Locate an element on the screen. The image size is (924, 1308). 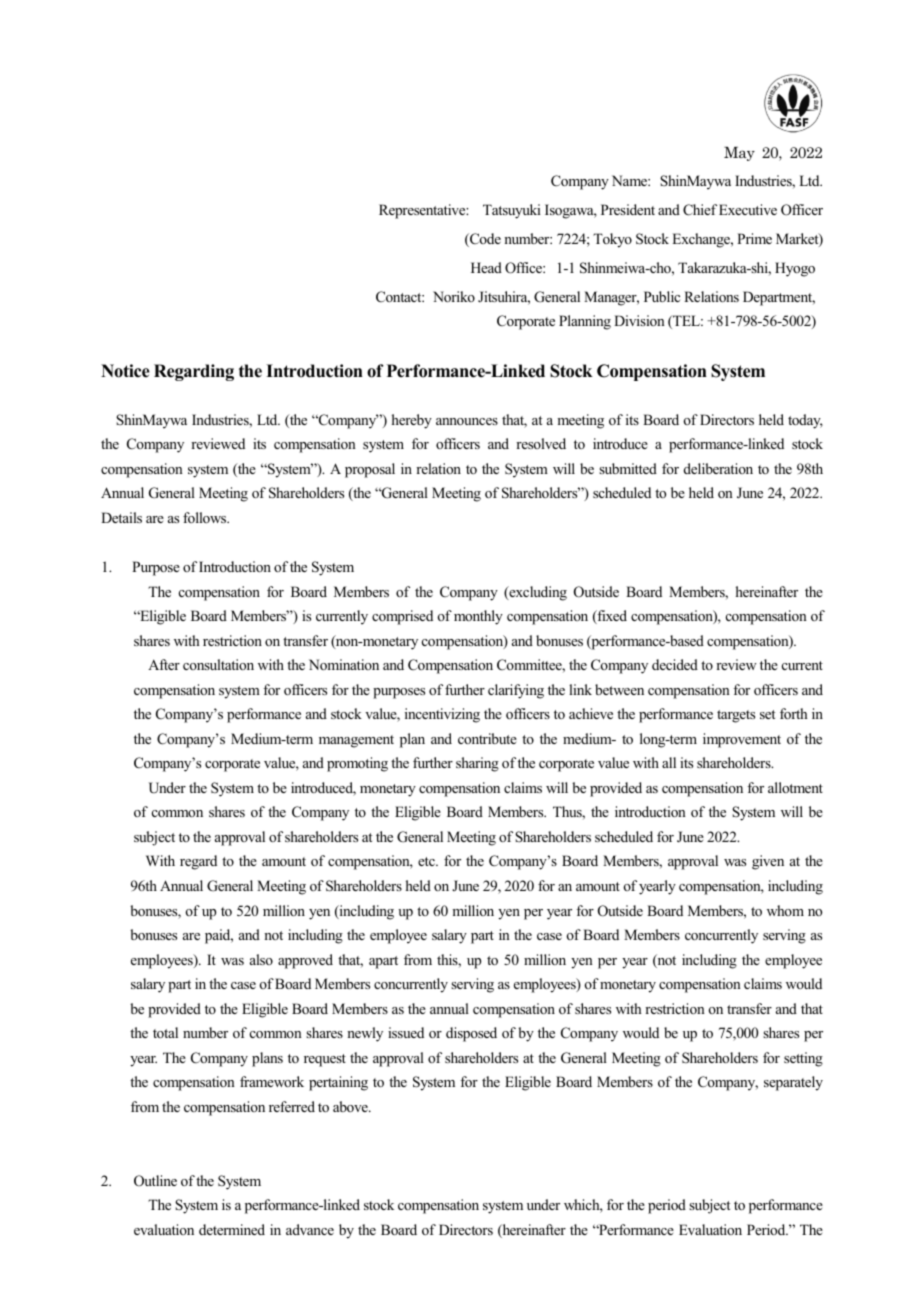
follows is located at coordinates (206, 517).
